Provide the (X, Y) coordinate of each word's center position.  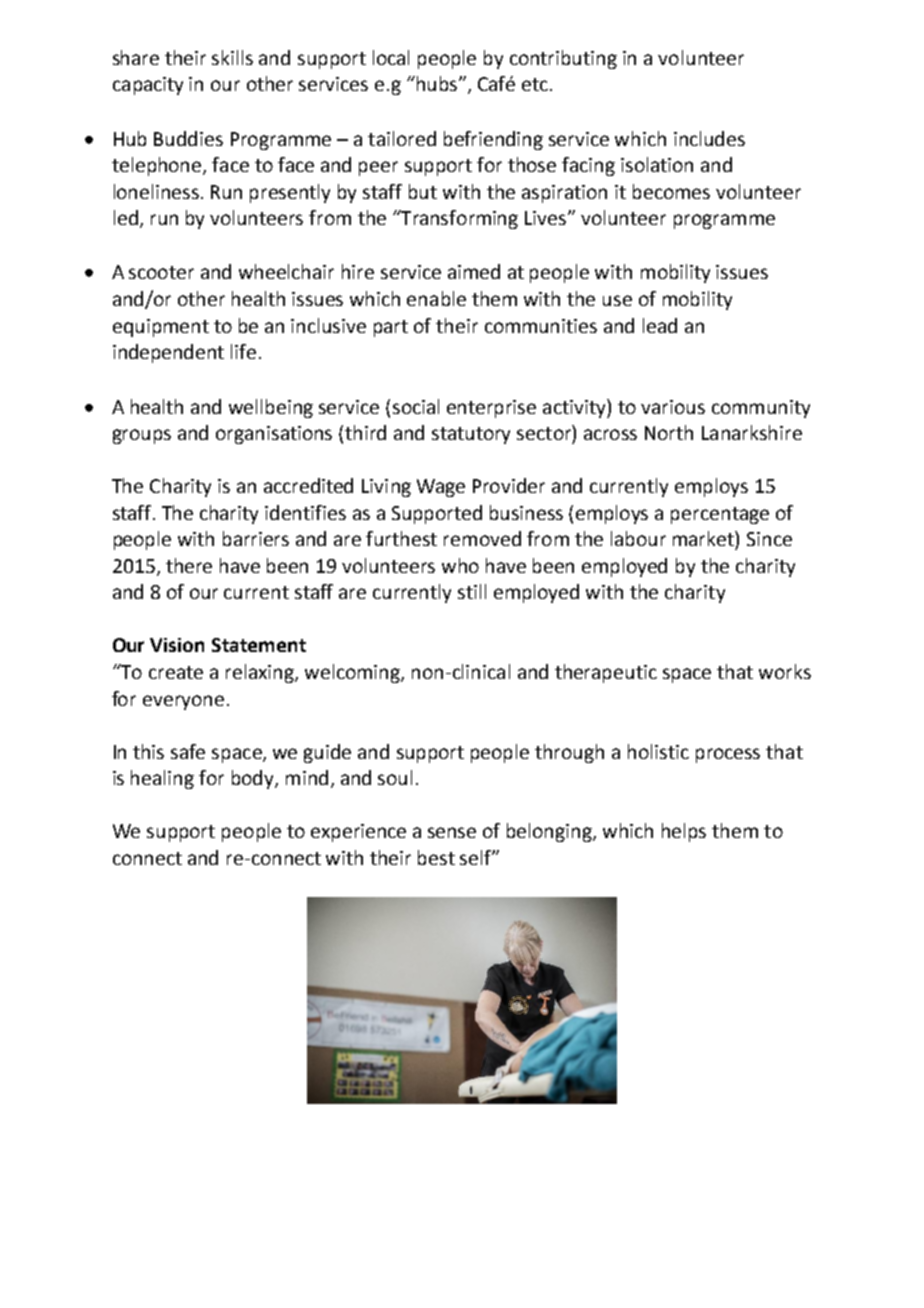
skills (232, 57)
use (617, 300)
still (472, 591)
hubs (435, 83)
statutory (471, 435)
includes (709, 138)
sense (452, 832)
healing (162, 779)
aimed (474, 271)
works (785, 671)
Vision (177, 645)
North (669, 432)
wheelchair (286, 271)
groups (142, 436)
